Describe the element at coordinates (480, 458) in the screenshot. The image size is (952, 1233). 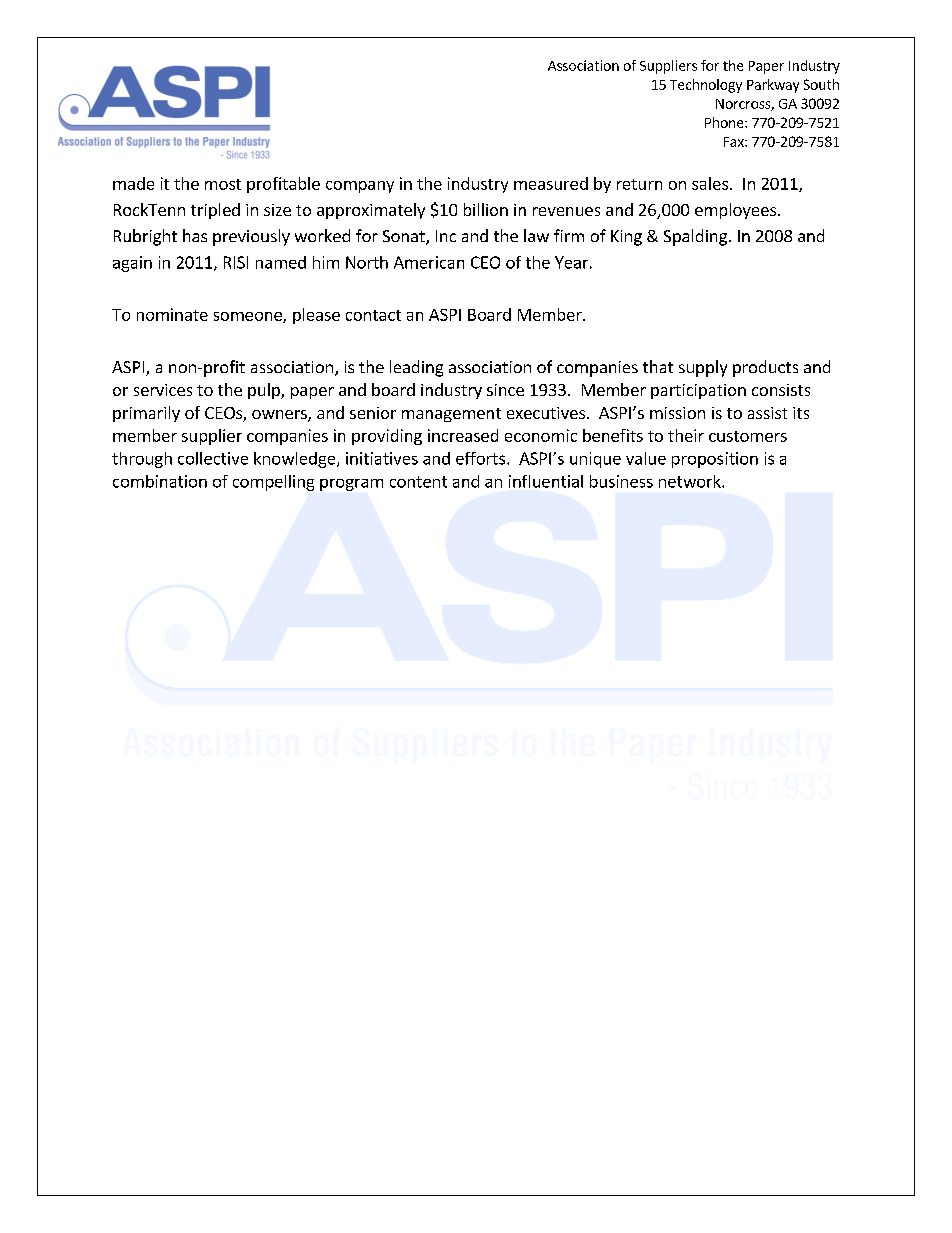
I see `efforts` at that location.
